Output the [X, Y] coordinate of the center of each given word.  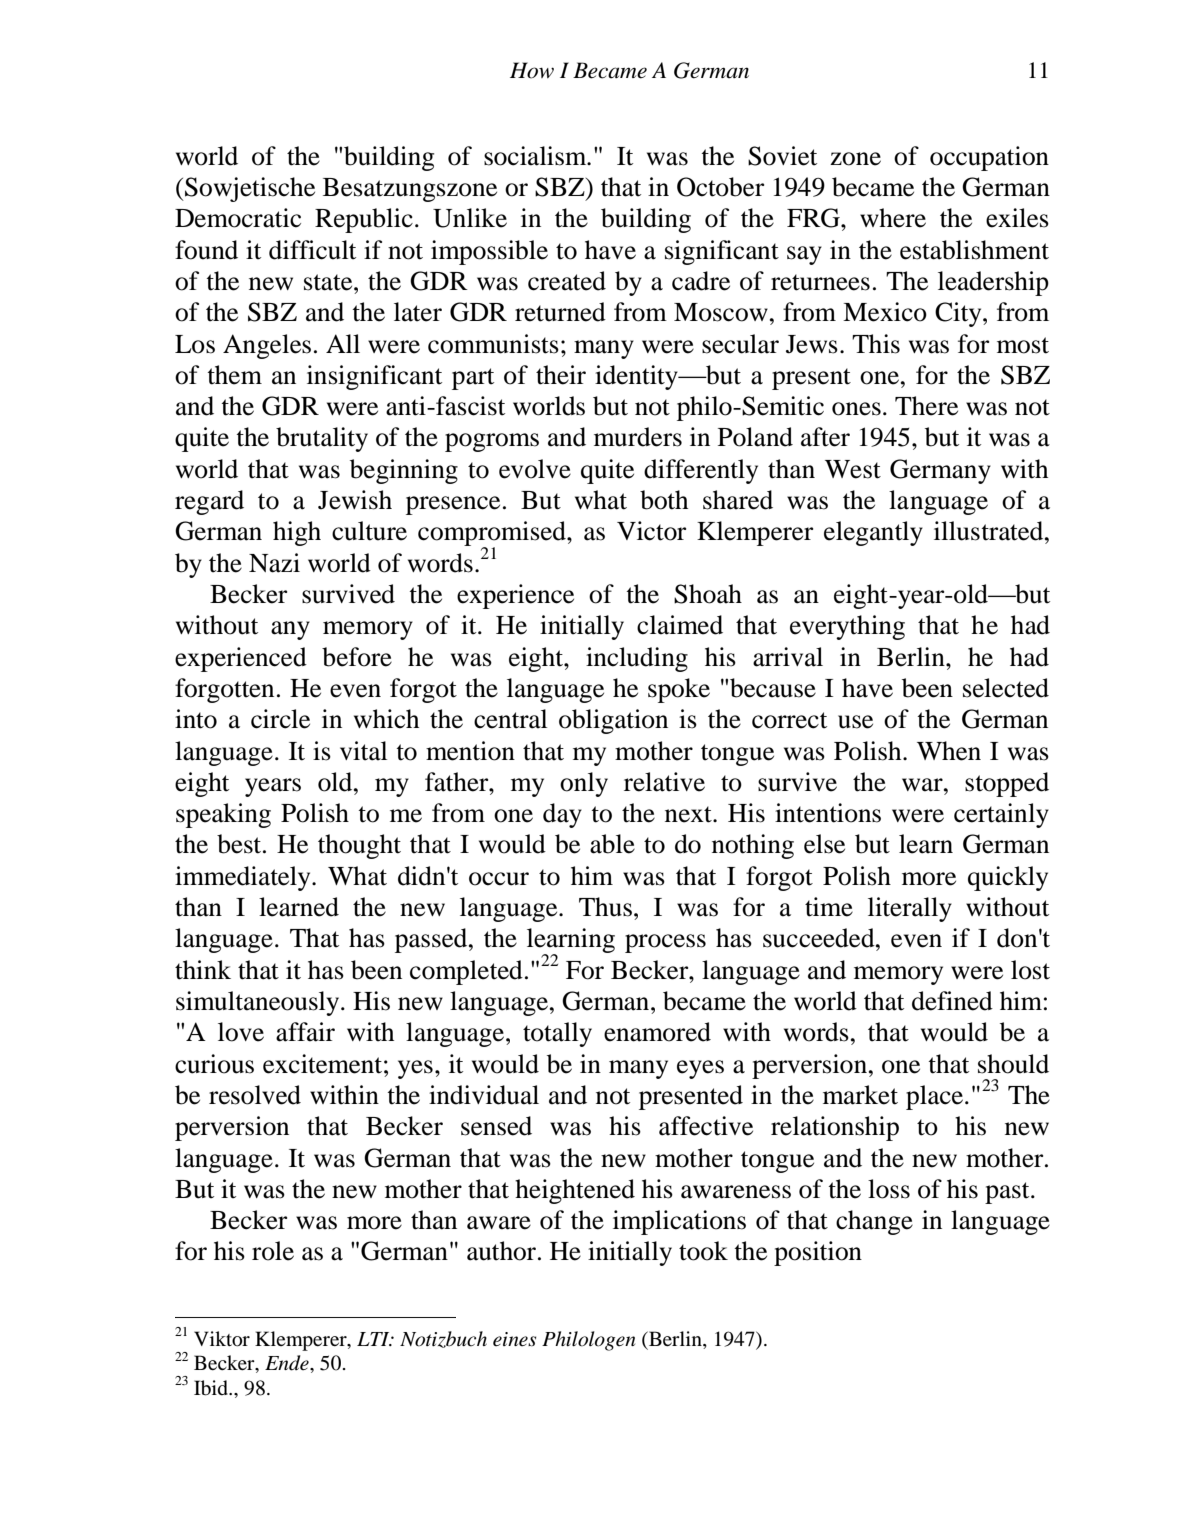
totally [557, 1034]
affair [305, 1032]
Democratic [238, 218]
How [532, 70]
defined [952, 1001]
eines [514, 1339]
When [949, 751]
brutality [322, 439]
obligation [613, 721]
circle [280, 719]
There [926, 406]
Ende [288, 1363]
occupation [989, 158]
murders [638, 437]
